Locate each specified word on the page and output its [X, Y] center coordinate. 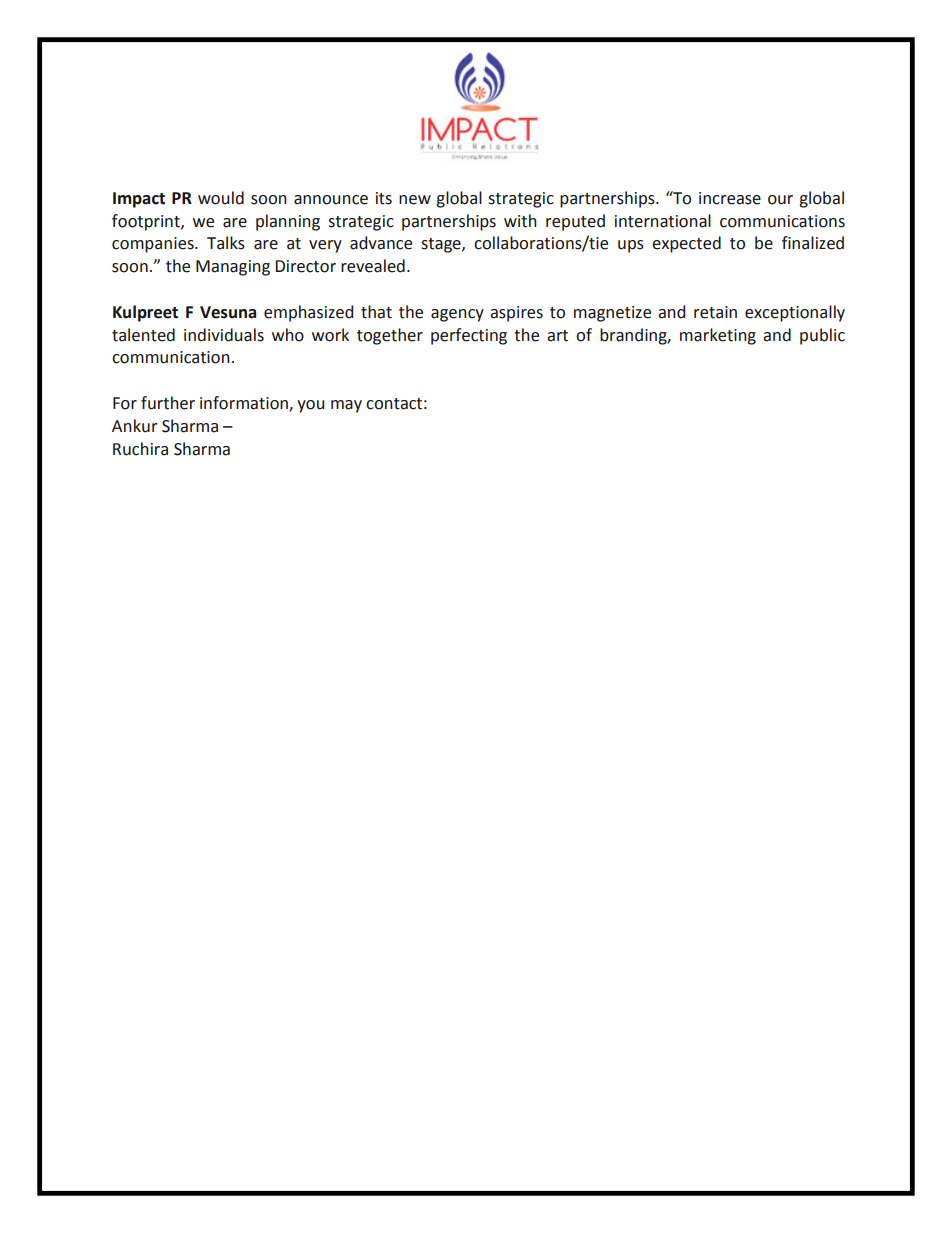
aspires [516, 314]
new [415, 200]
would [221, 198]
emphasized [308, 313]
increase [730, 198]
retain [715, 312]
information [245, 404]
